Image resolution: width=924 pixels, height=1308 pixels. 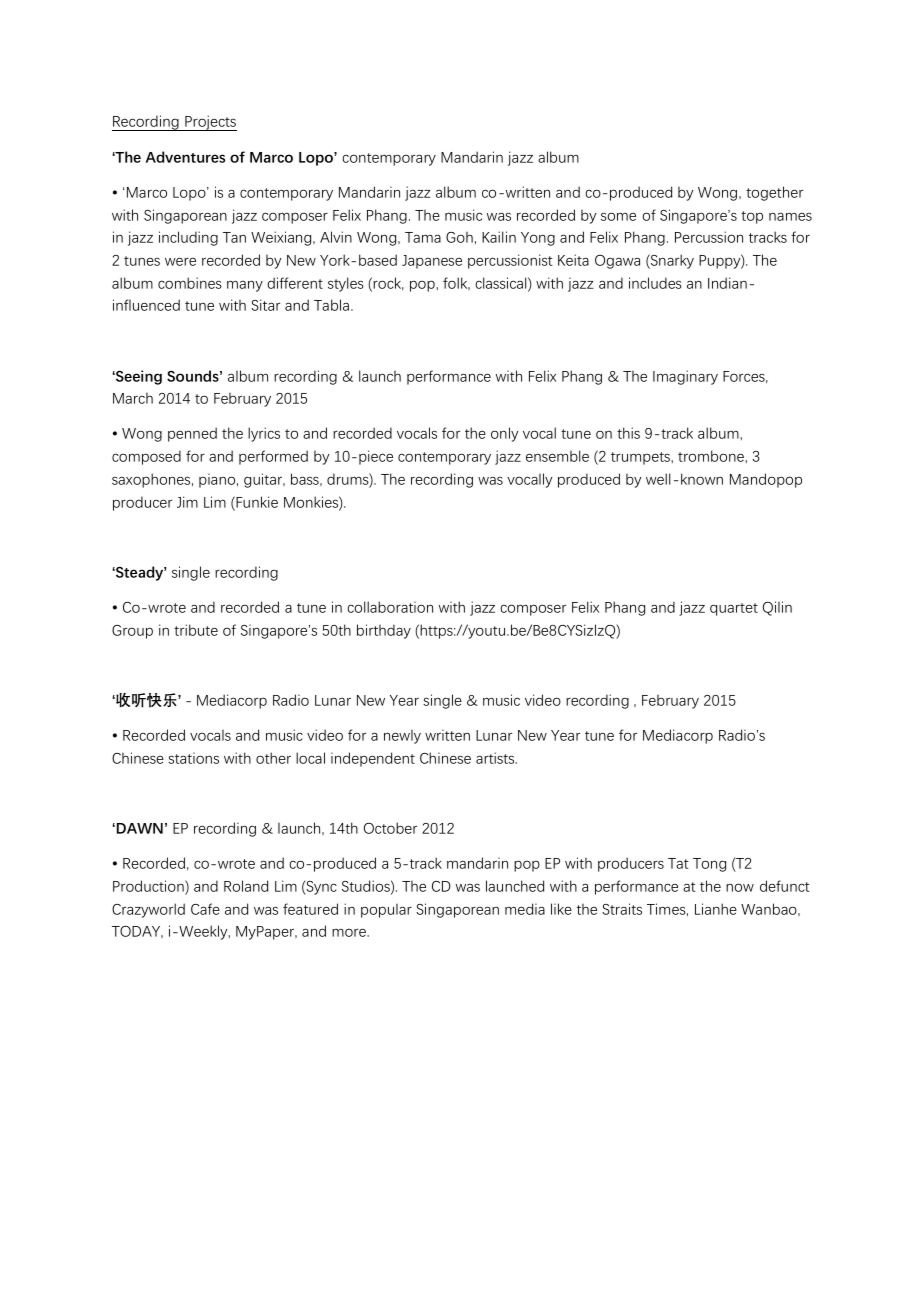 I want to click on stations, so click(x=193, y=758).
